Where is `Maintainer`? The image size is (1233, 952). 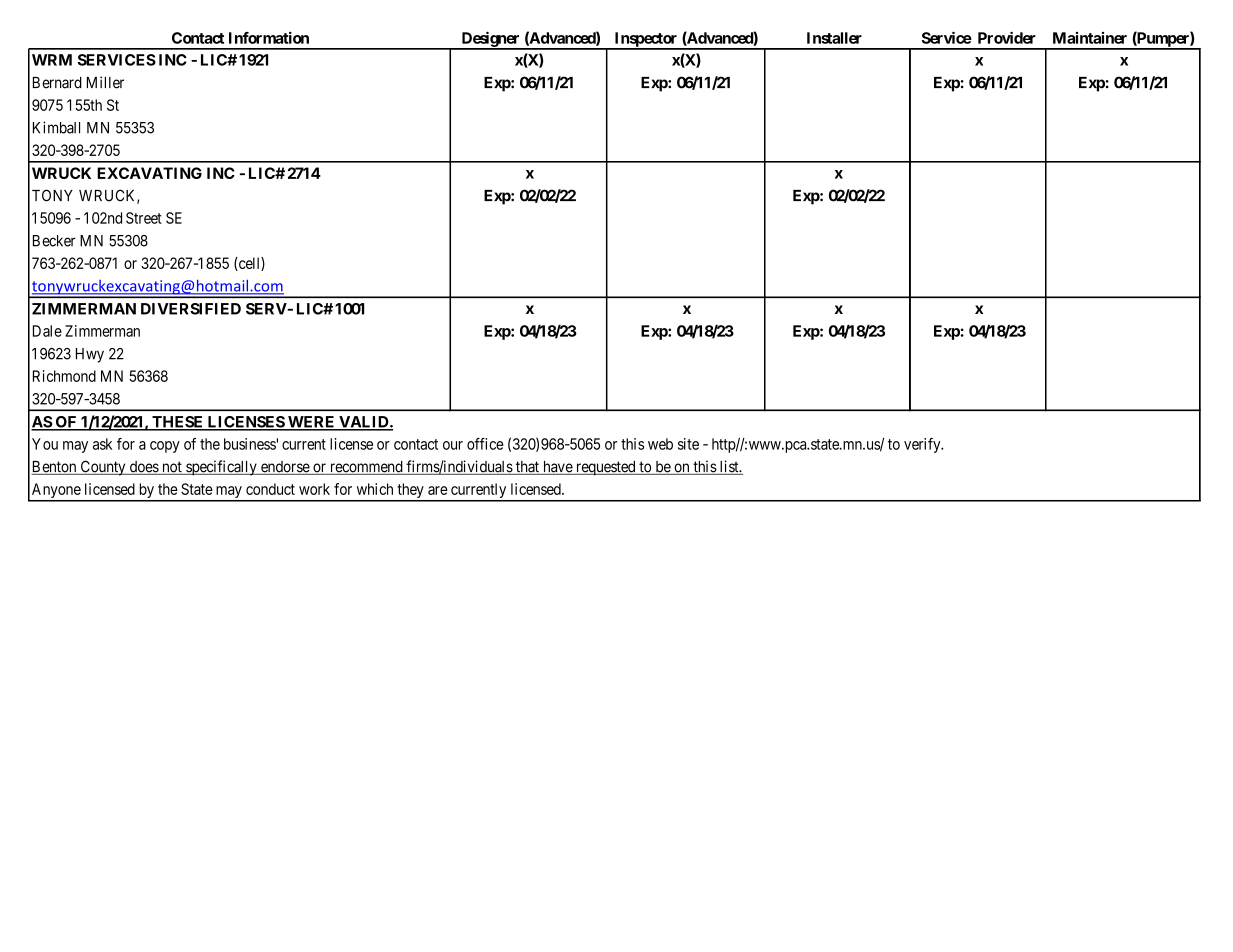
Maintainer is located at coordinates (1090, 38).
